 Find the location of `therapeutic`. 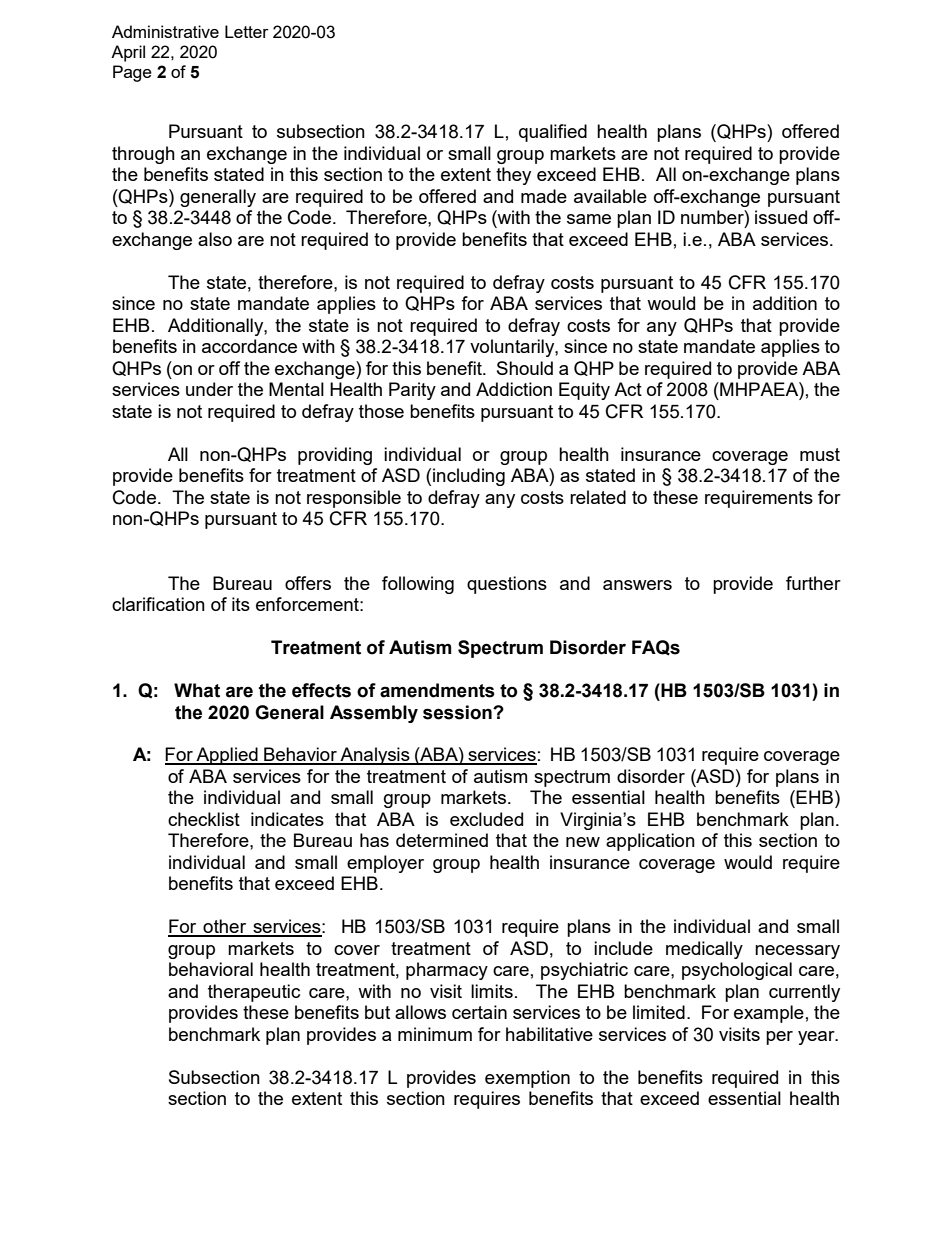

therapeutic is located at coordinates (254, 993).
